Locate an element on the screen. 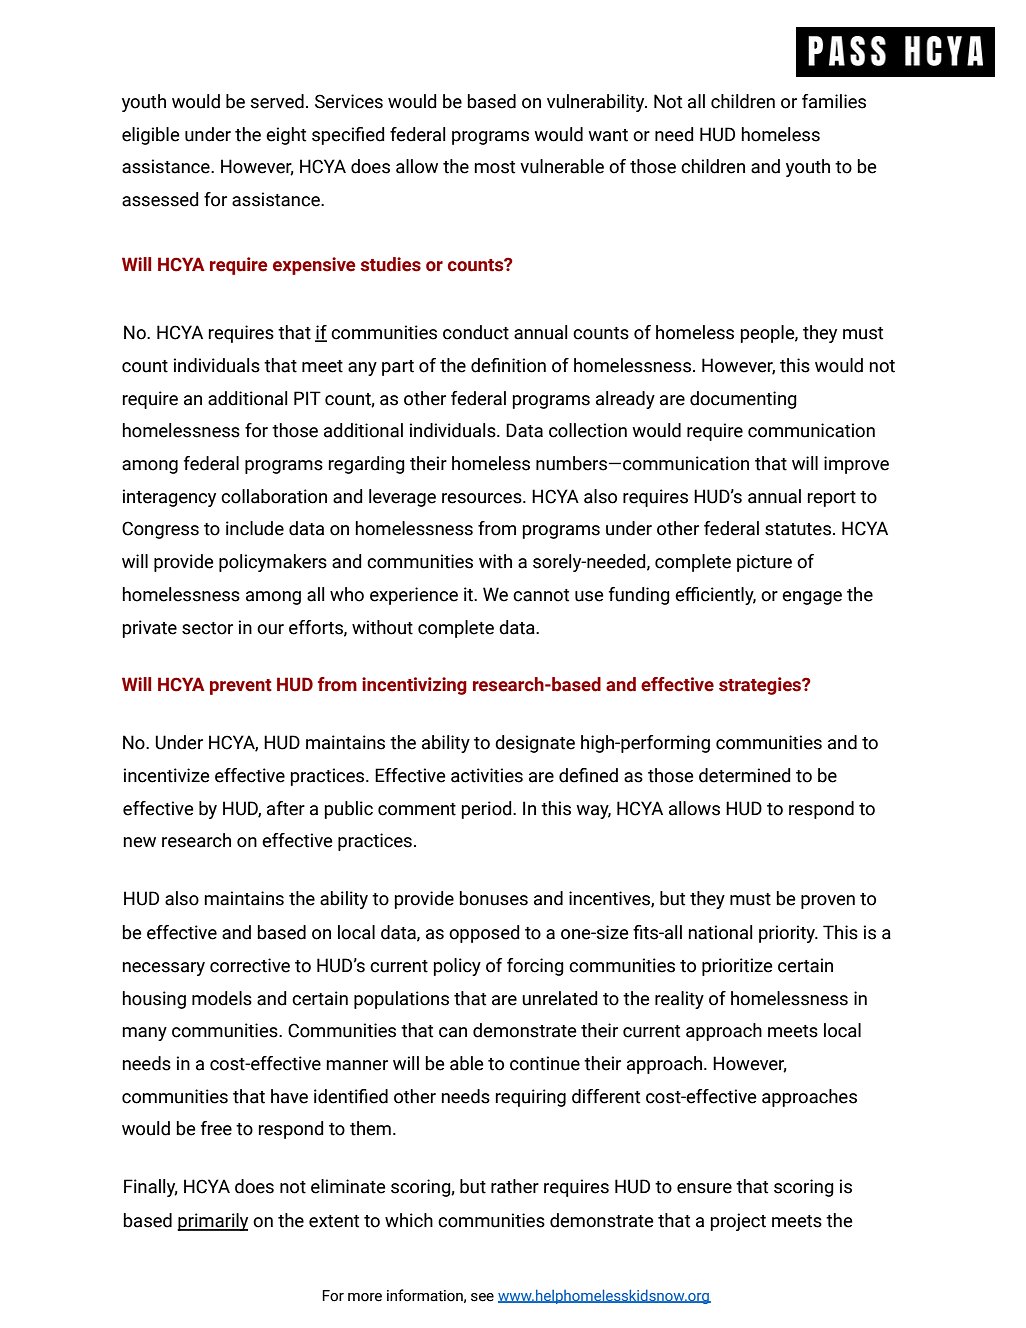 Image resolution: width=1026 pixels, height=1328 pixels. bonuses is located at coordinates (493, 898).
